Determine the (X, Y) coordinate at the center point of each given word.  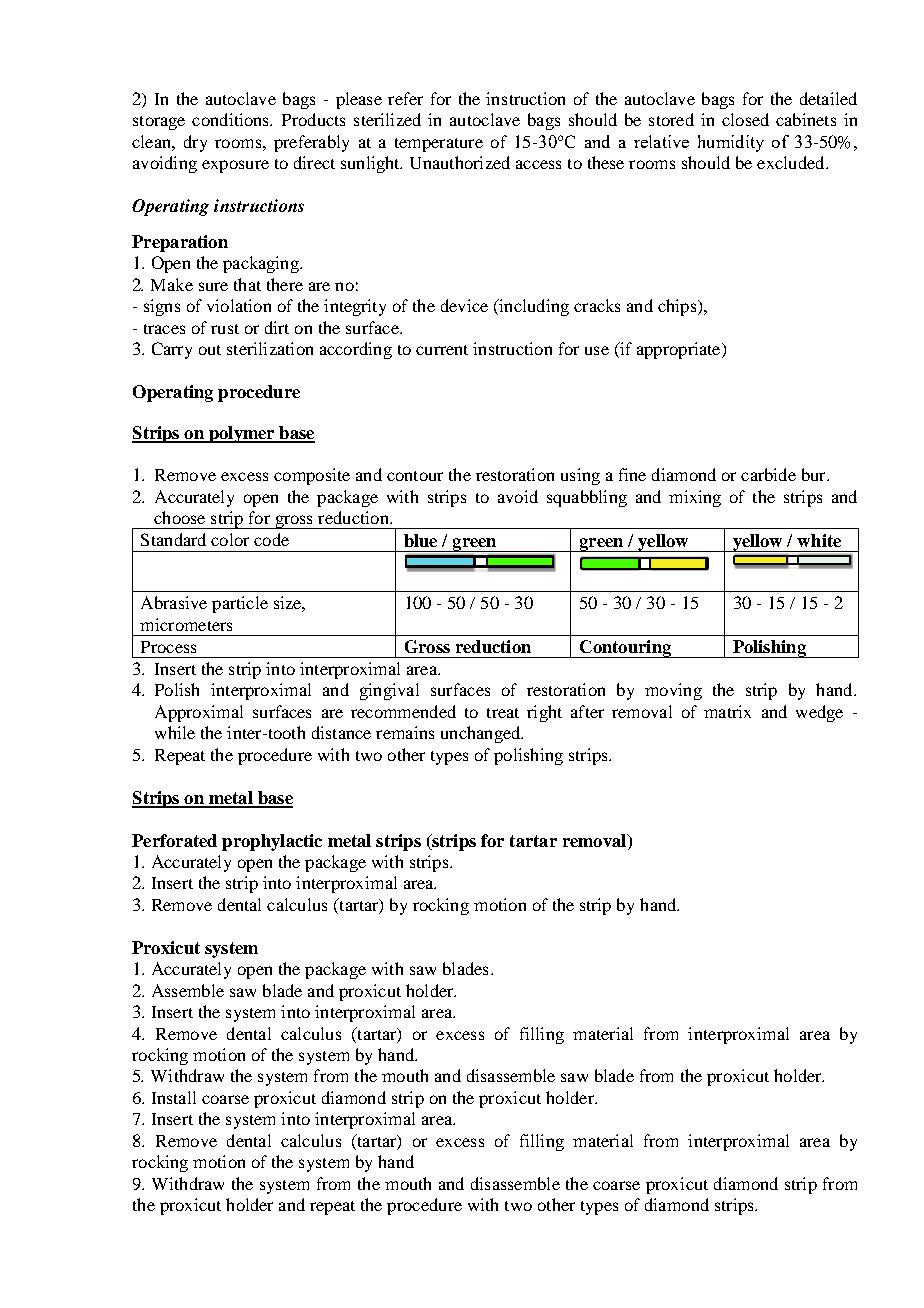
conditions (232, 119)
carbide (768, 474)
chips (678, 307)
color (230, 539)
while (175, 732)
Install (174, 1097)
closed (745, 119)
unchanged (482, 734)
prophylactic (272, 842)
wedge (819, 713)
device (464, 305)
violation (239, 305)
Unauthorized (460, 162)
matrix (727, 711)
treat (503, 713)
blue (420, 540)
